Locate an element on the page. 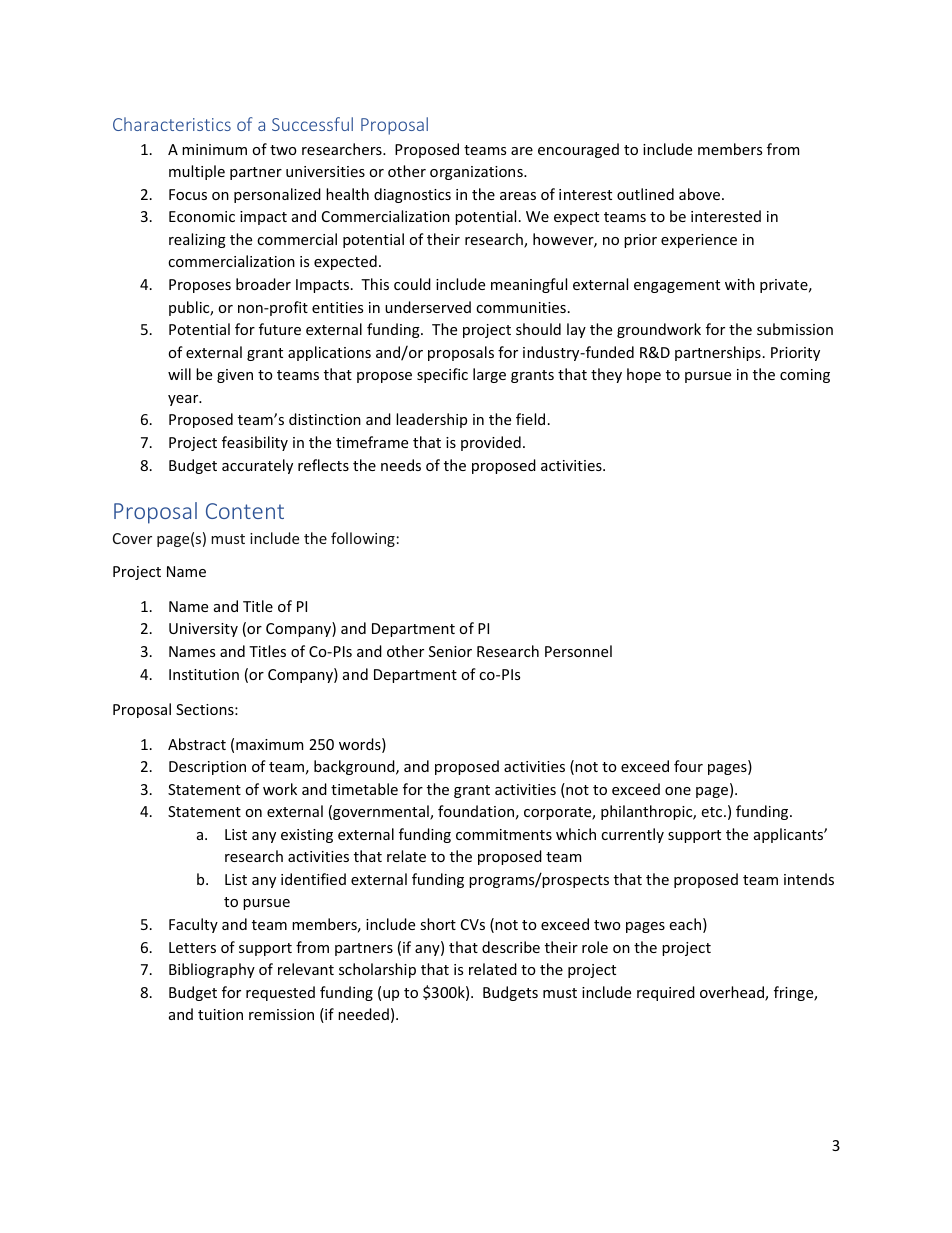  organizations is located at coordinates (477, 173).
